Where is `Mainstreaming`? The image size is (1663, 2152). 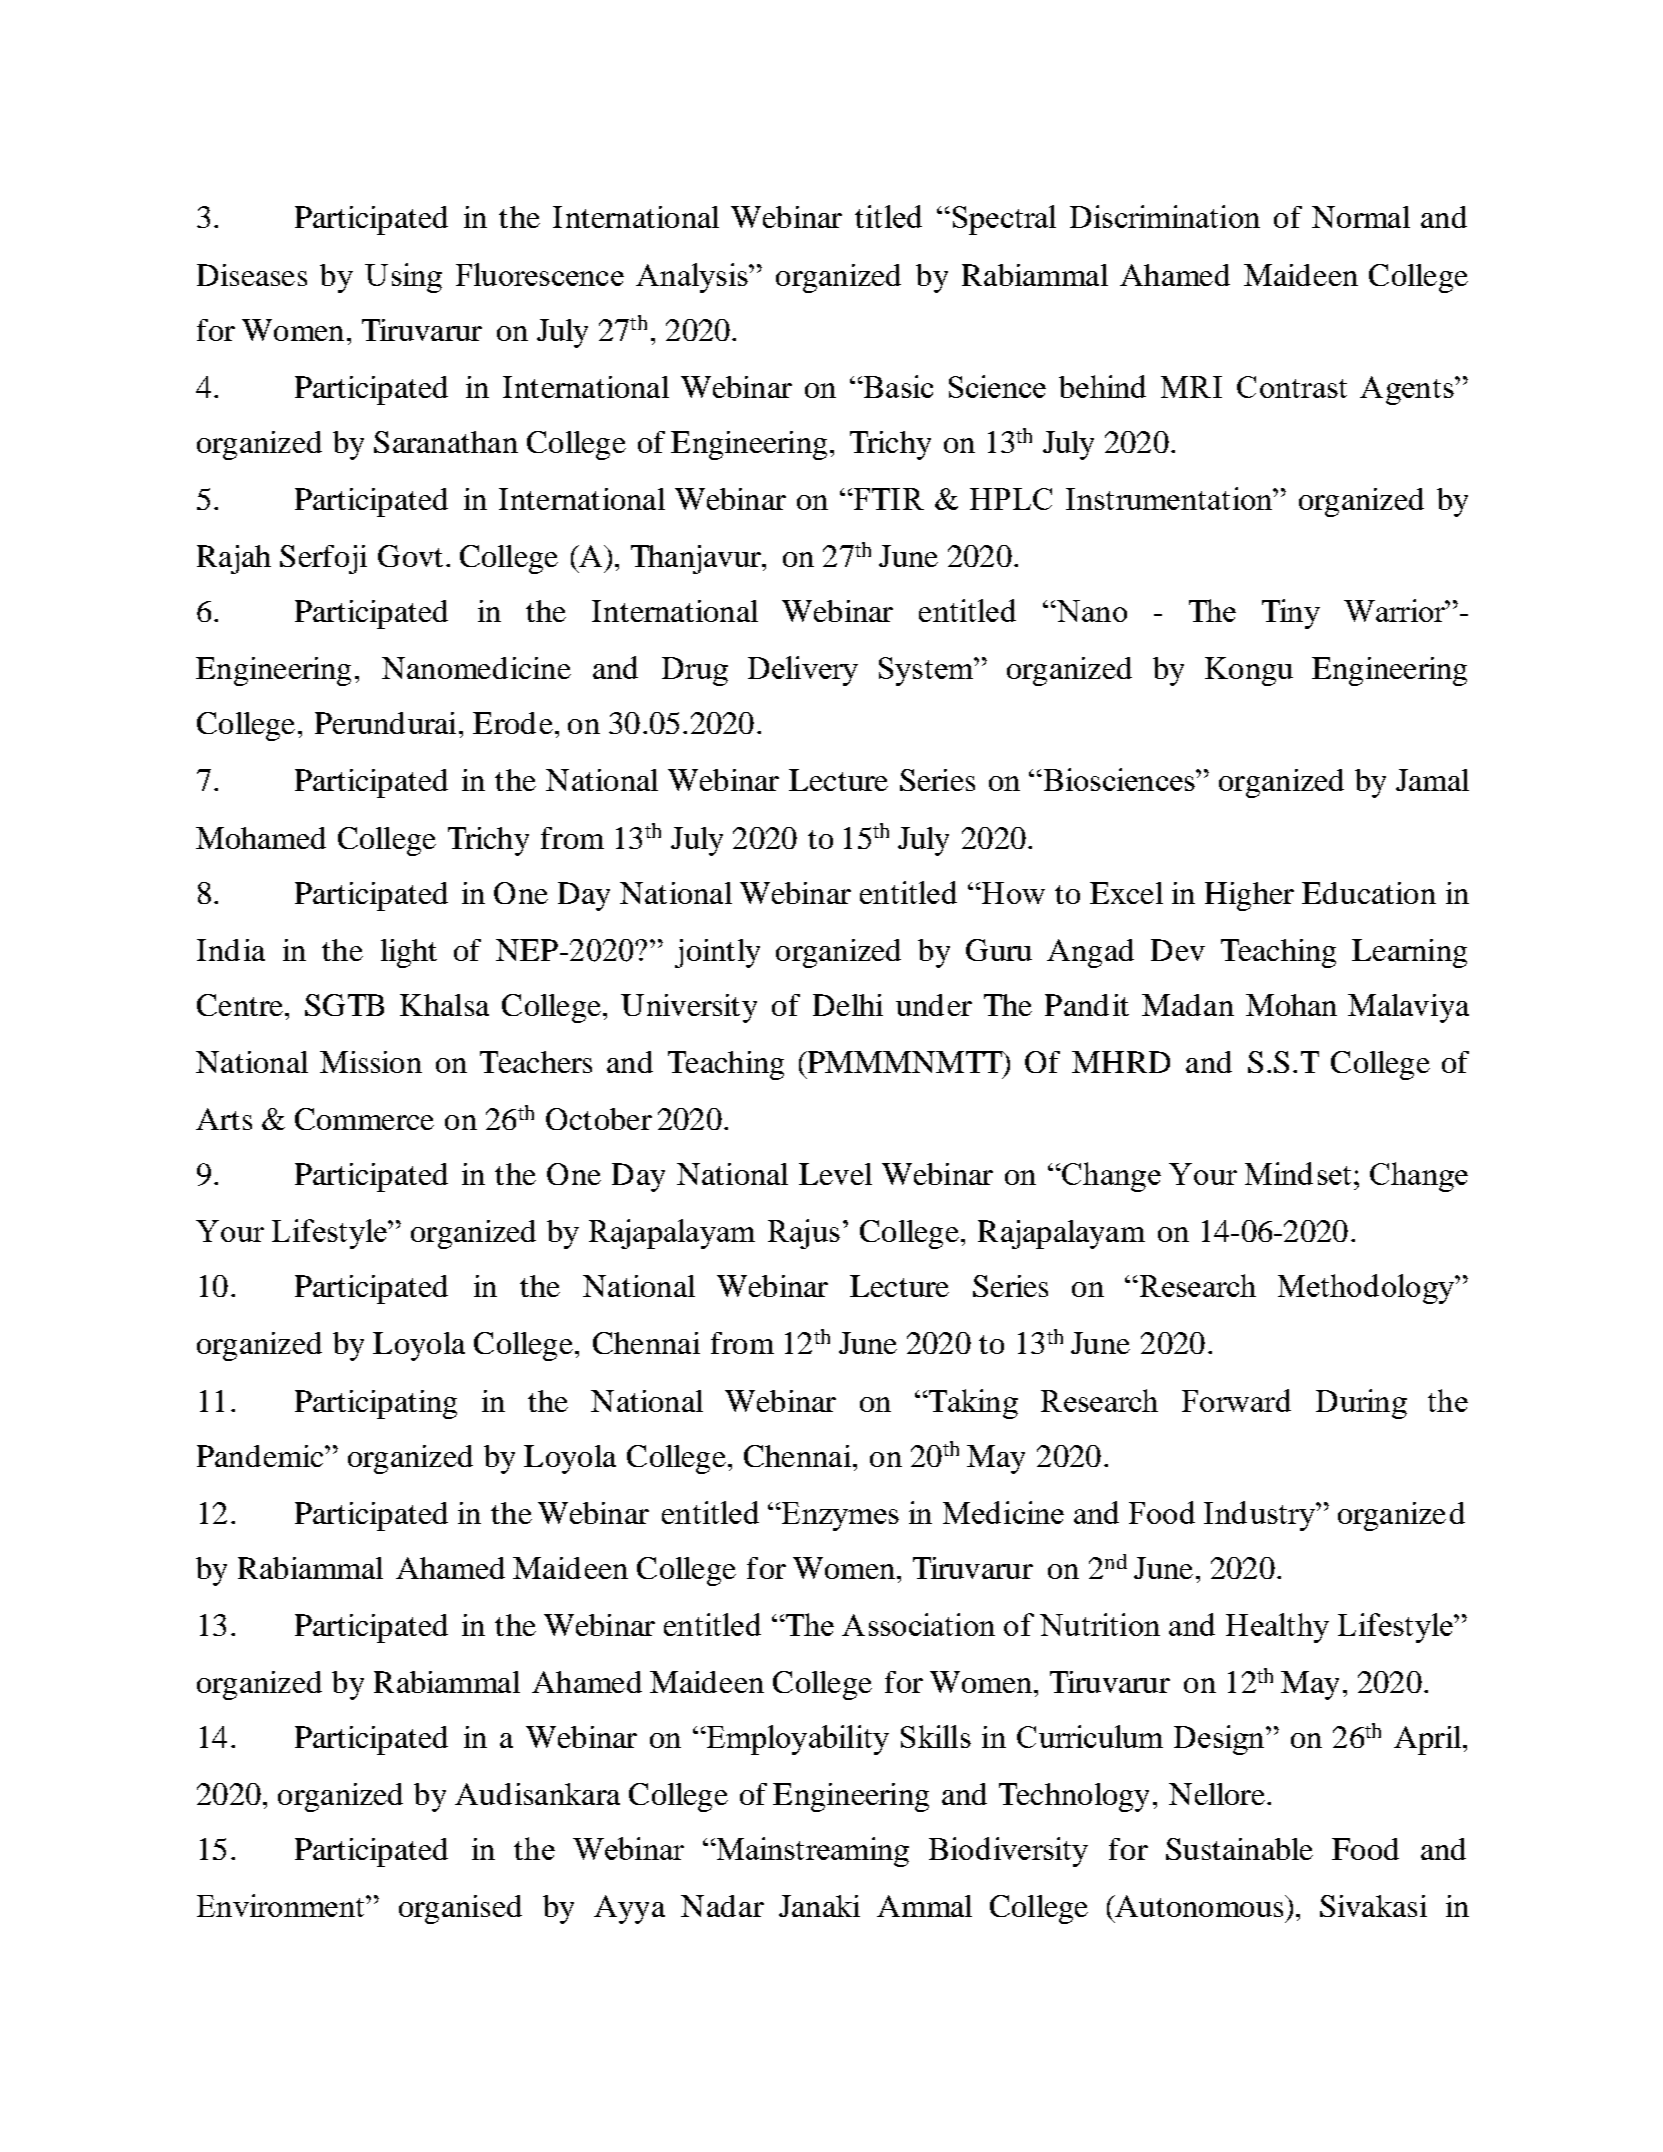 Mainstreaming is located at coordinates (811, 1852).
